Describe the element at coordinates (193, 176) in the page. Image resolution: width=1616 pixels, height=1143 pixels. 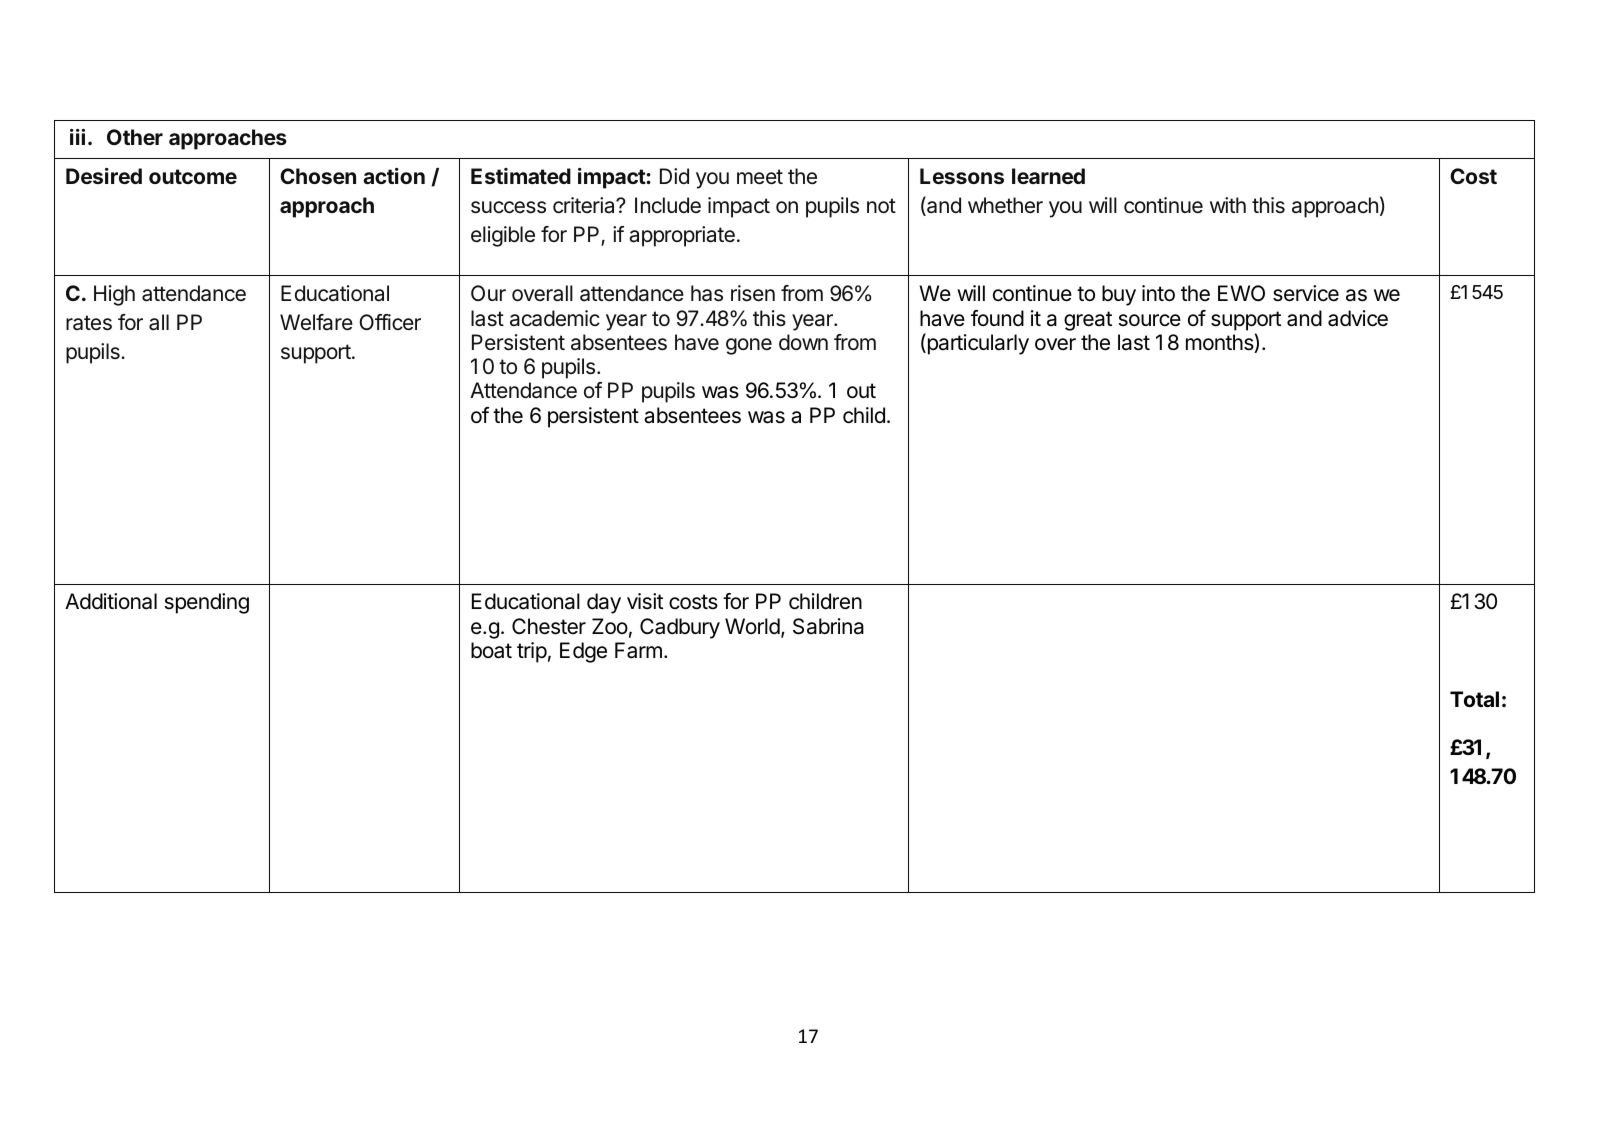
I see `outcome` at that location.
